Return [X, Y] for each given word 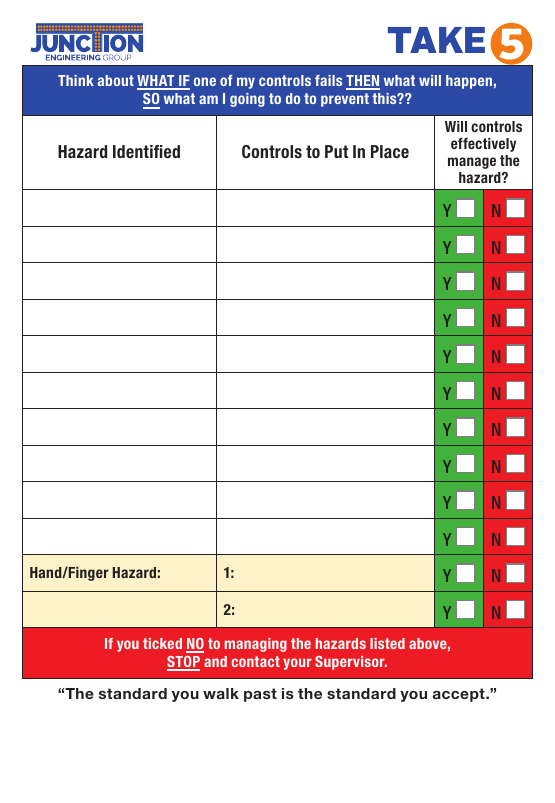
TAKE [436, 40]
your [297, 664]
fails [328, 80]
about [116, 80]
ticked [162, 643]
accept [460, 695]
